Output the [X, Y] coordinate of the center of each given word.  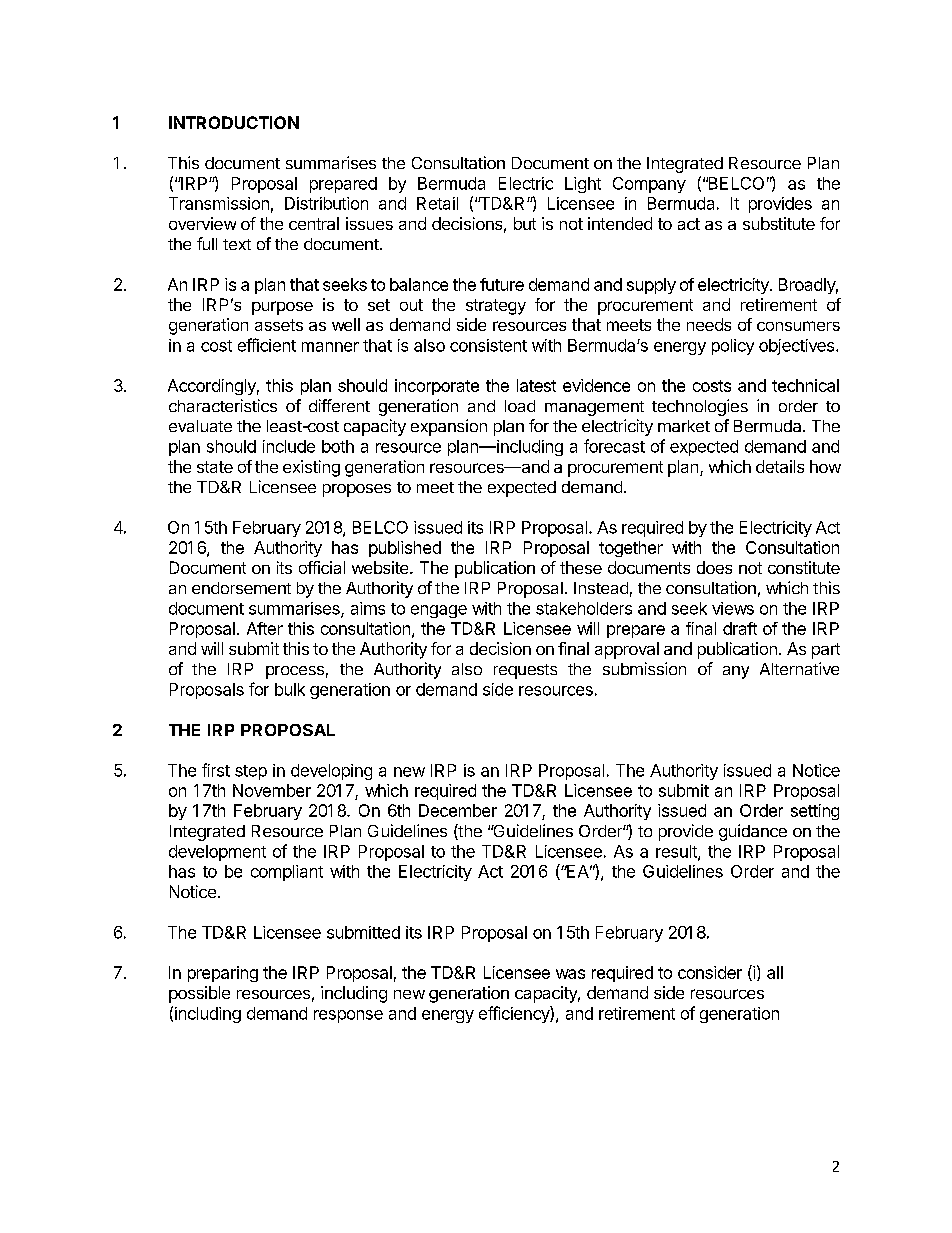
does [714, 567]
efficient [267, 345]
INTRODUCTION [234, 122]
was [570, 974]
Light [583, 185]
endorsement [241, 588]
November [272, 790]
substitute [779, 223]
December [458, 810]
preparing [223, 974]
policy [733, 347]
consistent [488, 345]
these [581, 567]
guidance [753, 832]
